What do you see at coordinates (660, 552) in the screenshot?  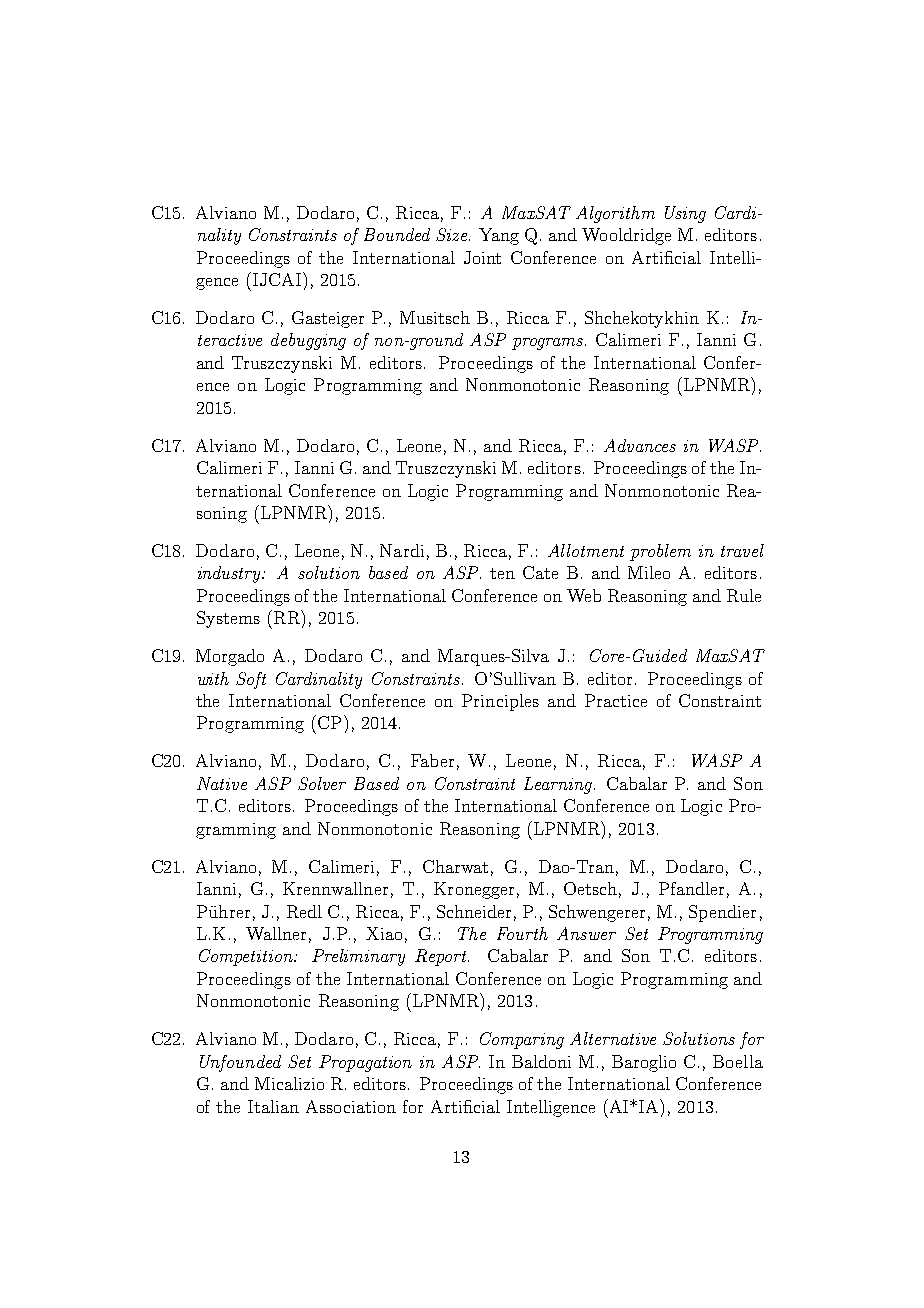 I see `problem` at bounding box center [660, 552].
